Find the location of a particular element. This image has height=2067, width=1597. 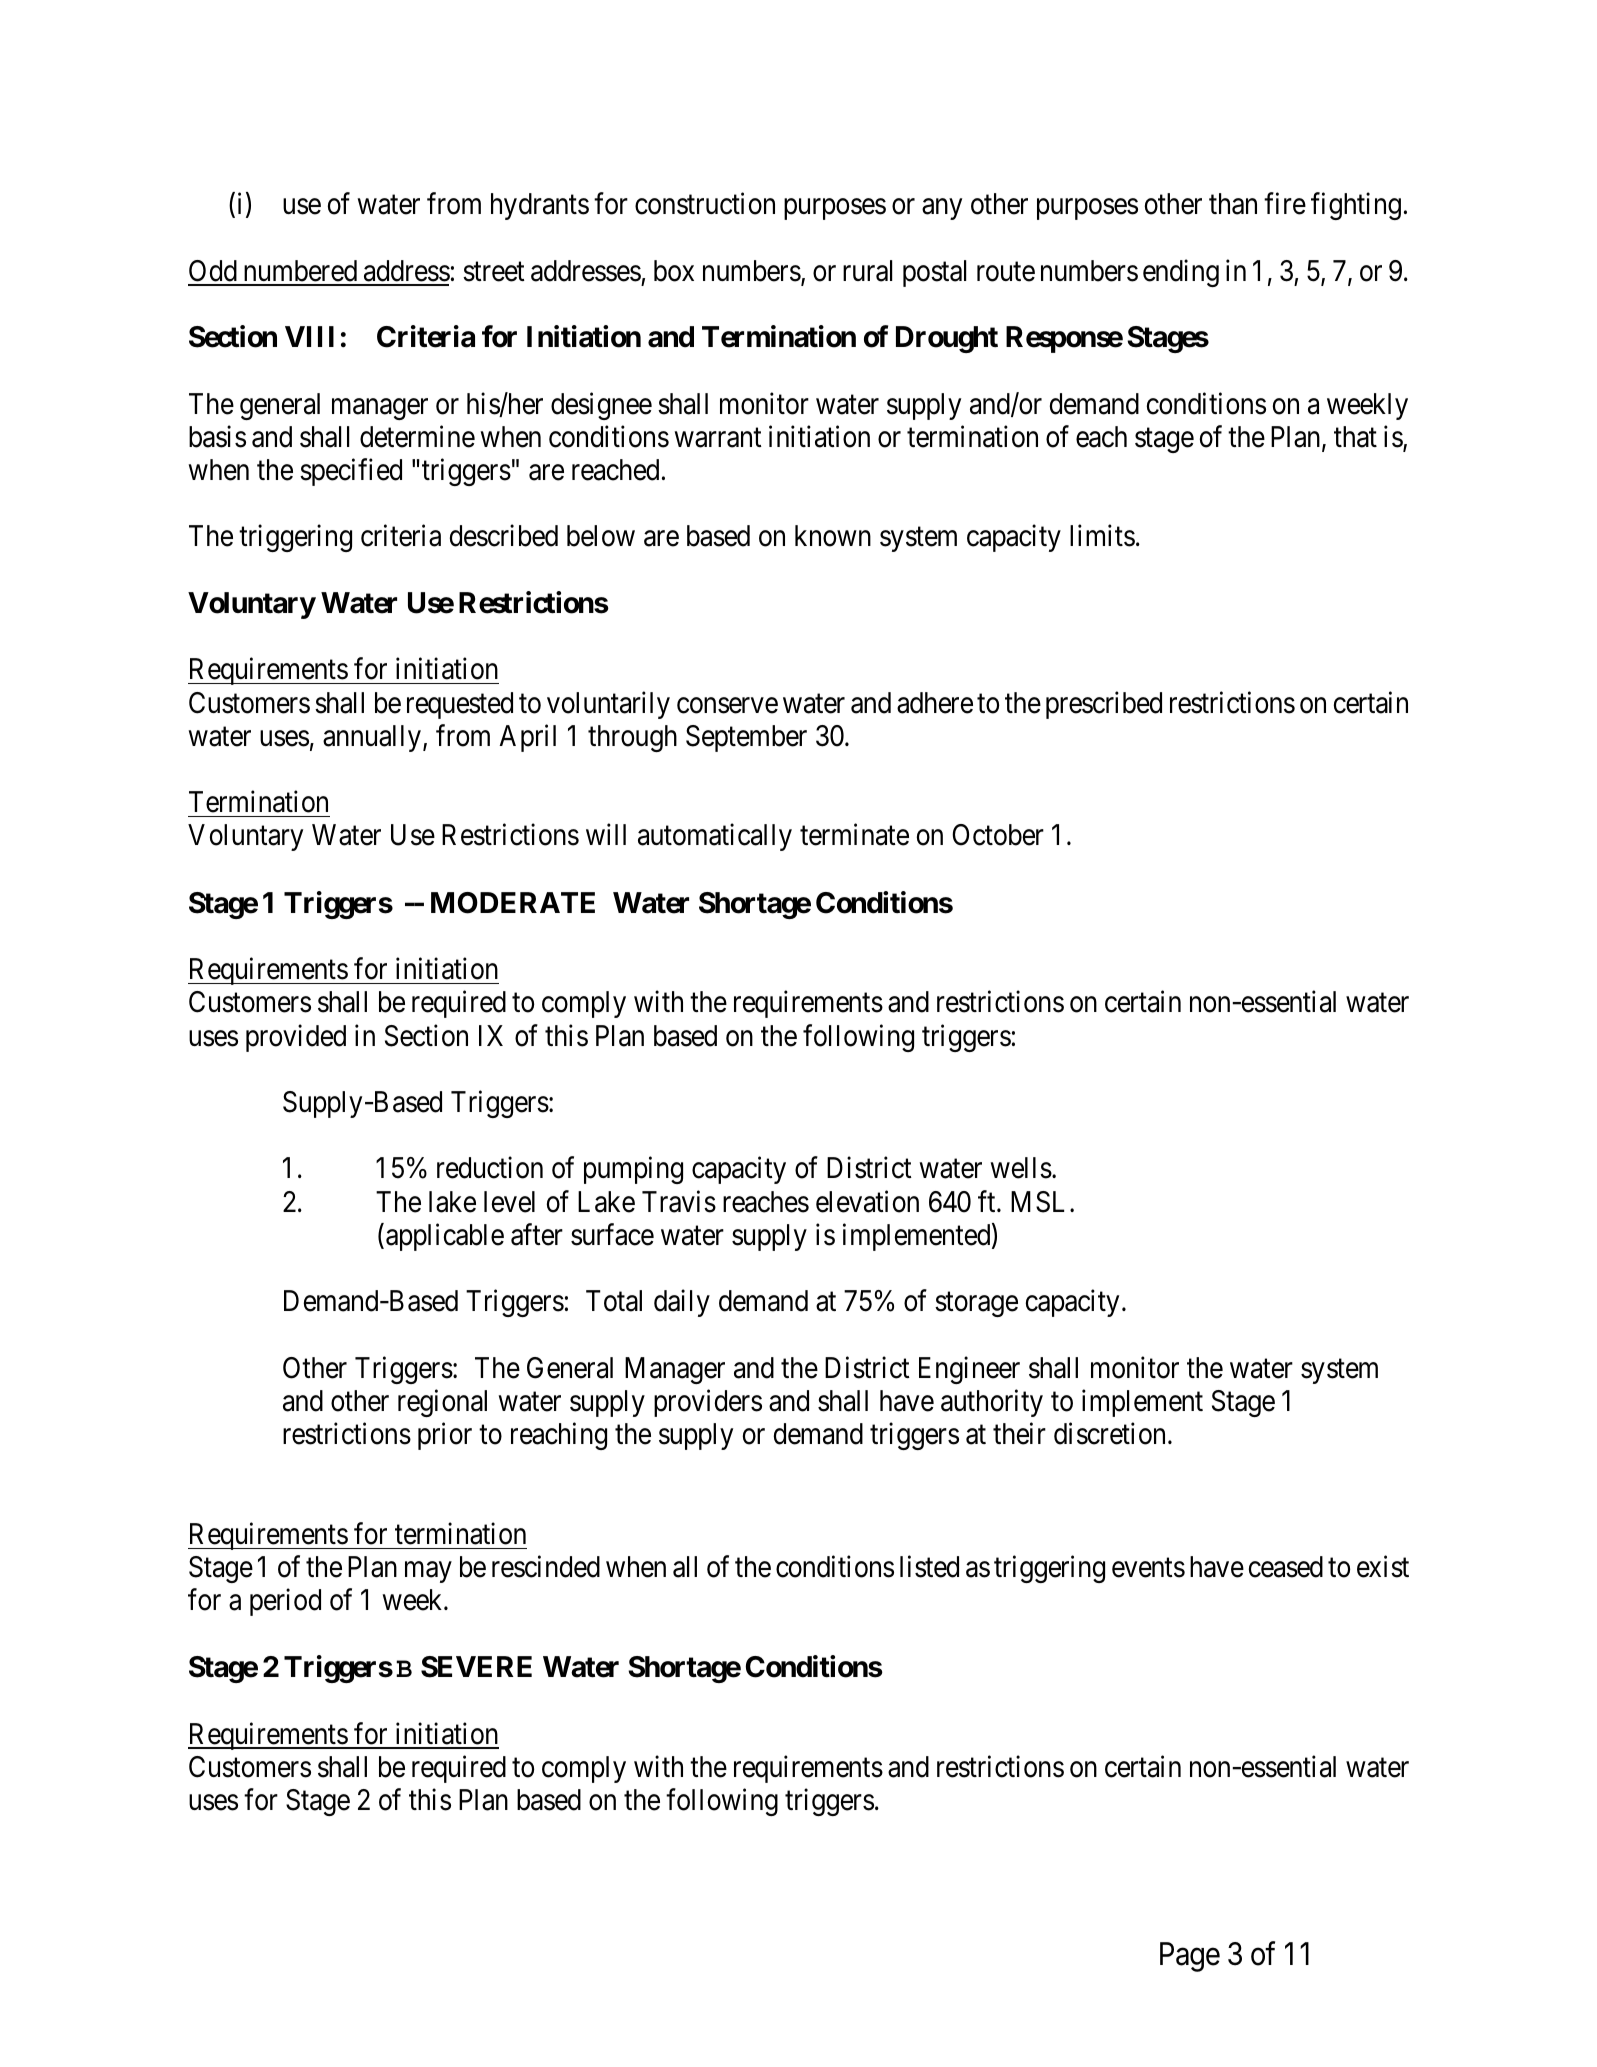

elevation is located at coordinates (867, 1201).
